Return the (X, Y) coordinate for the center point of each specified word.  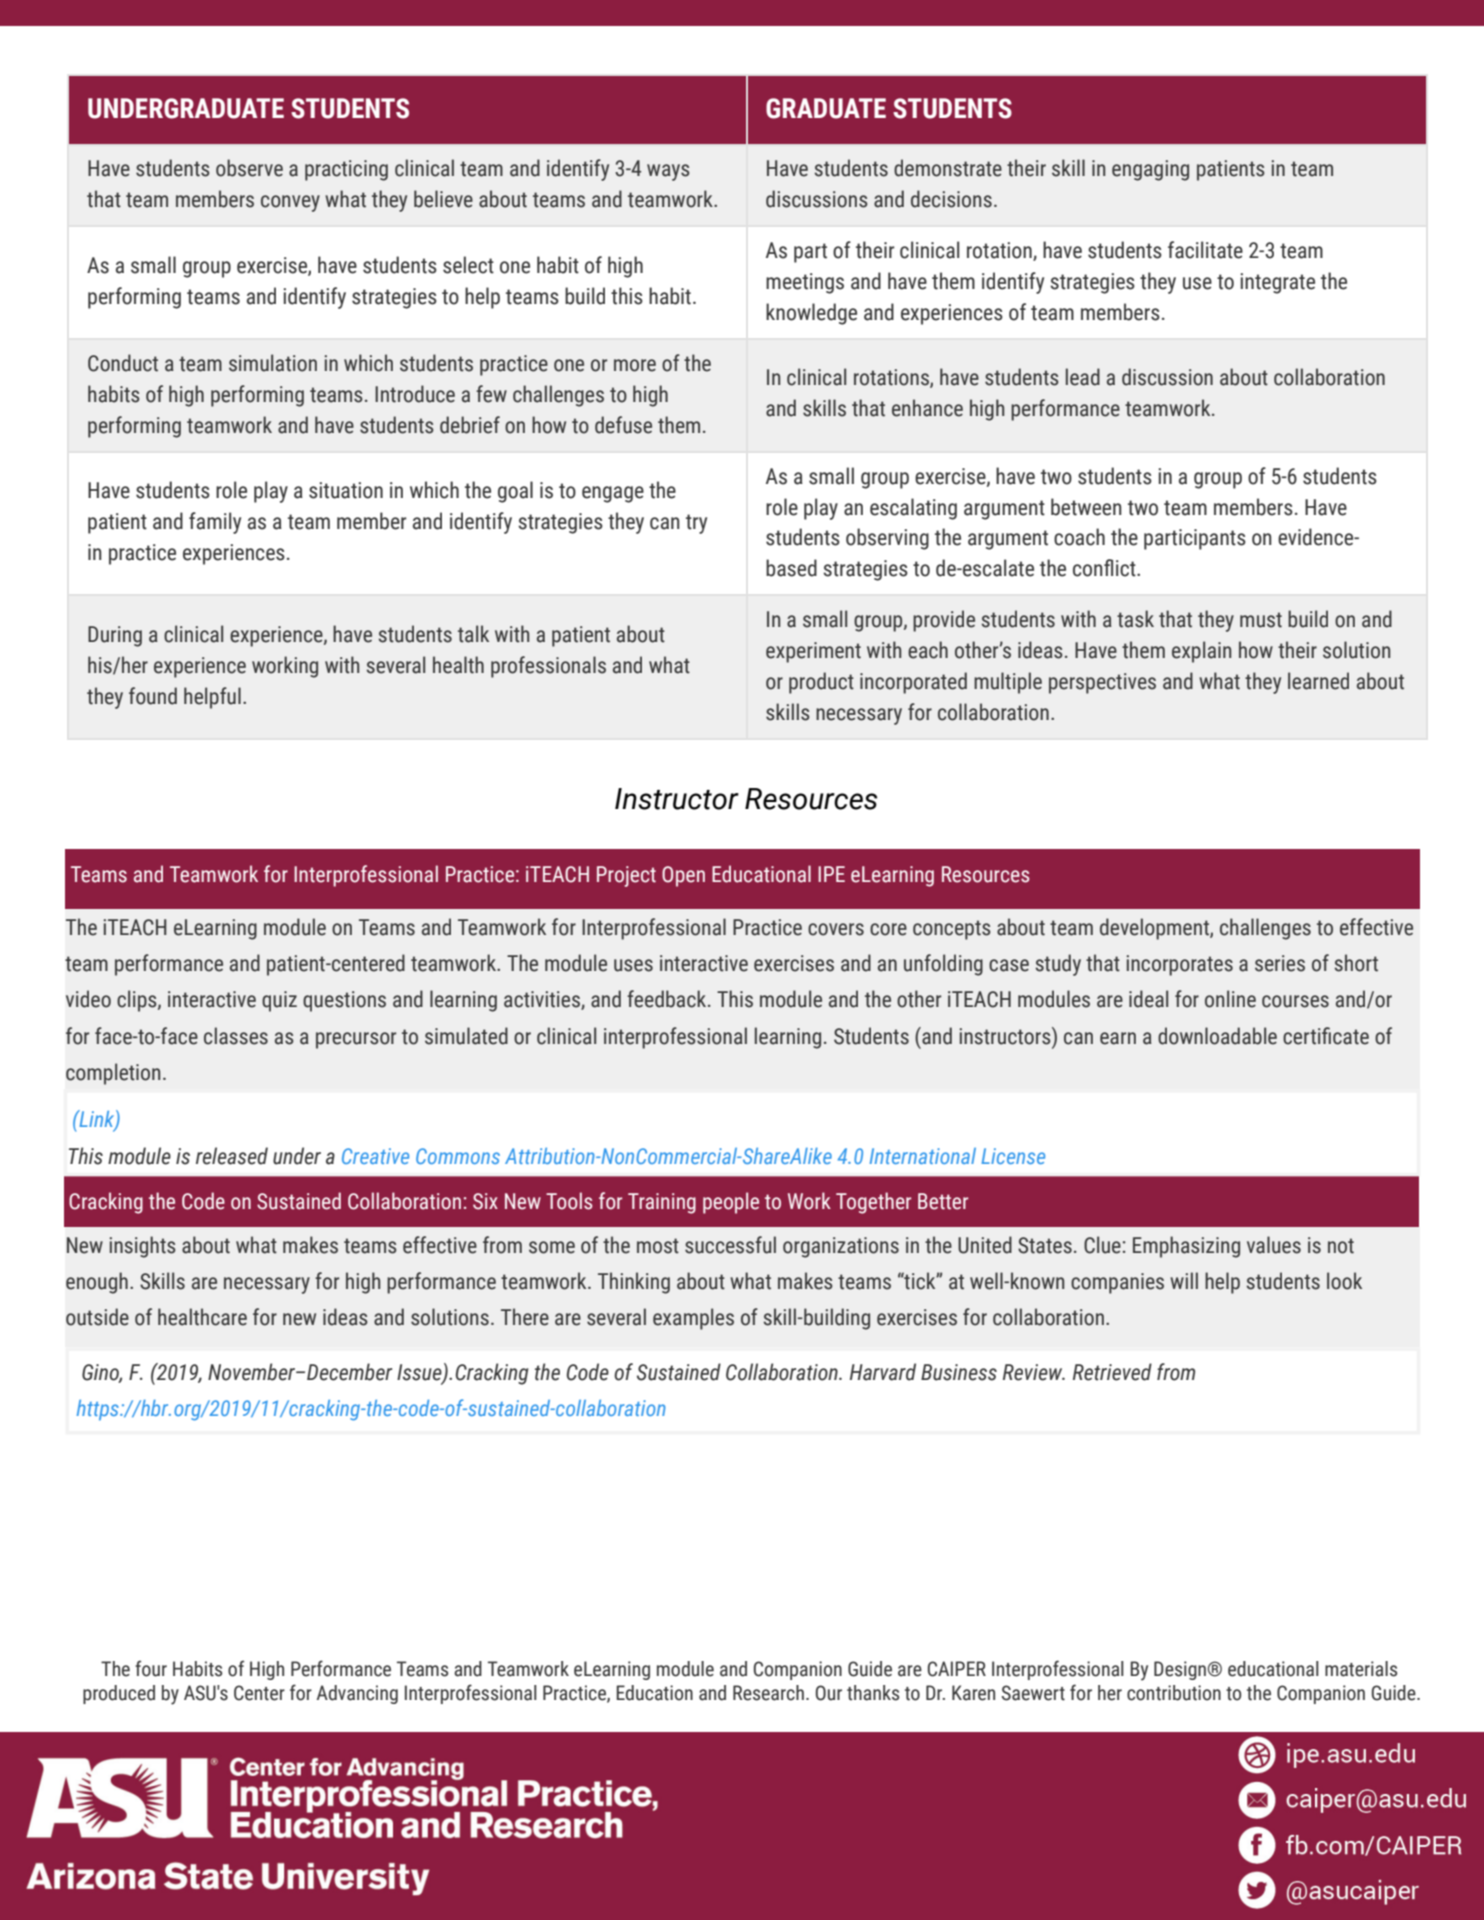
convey (290, 203)
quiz (279, 1001)
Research (768, 1693)
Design (1180, 1670)
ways (668, 172)
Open (683, 876)
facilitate (1205, 250)
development (1155, 929)
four (151, 1668)
